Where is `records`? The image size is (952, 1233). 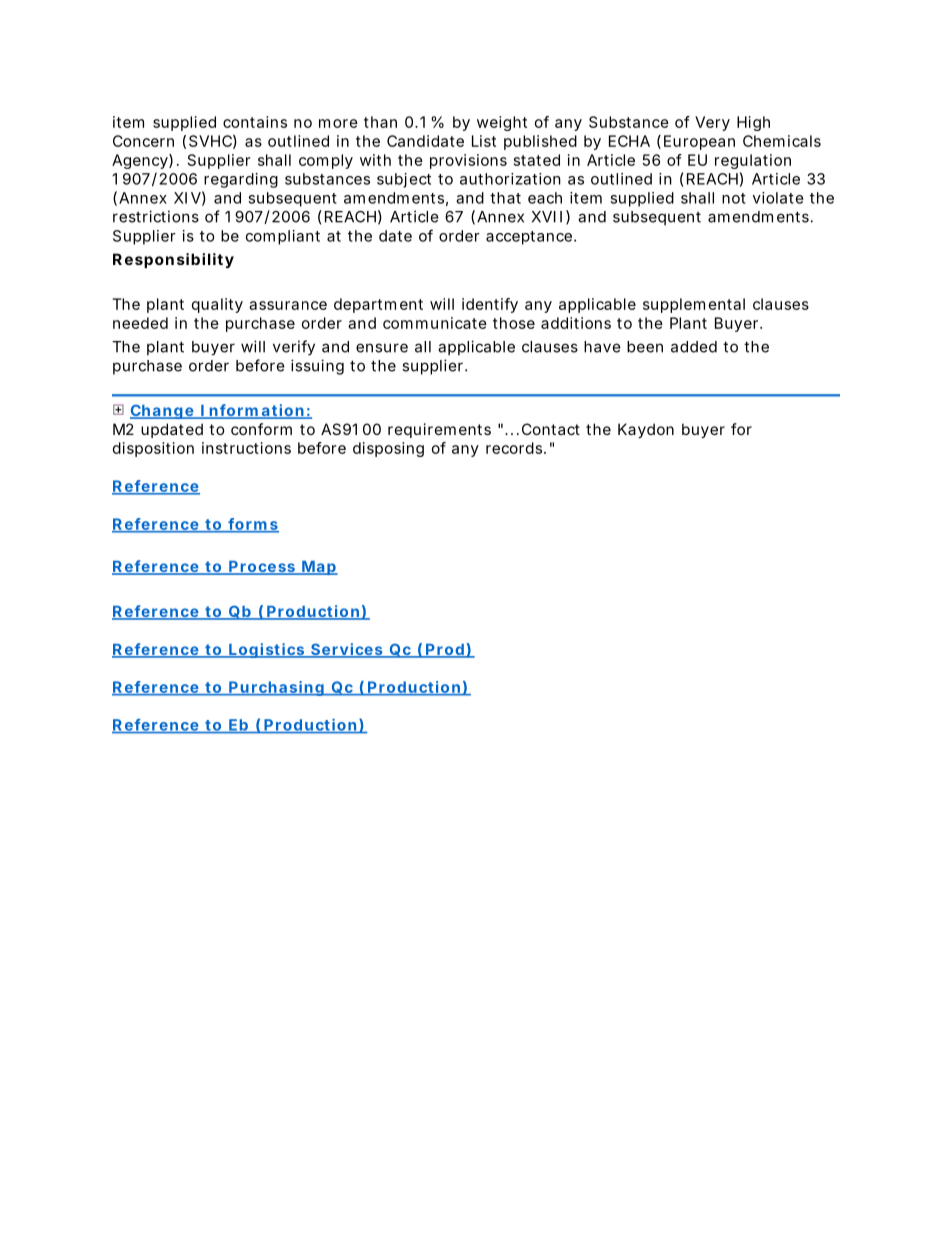
records is located at coordinates (516, 448).
